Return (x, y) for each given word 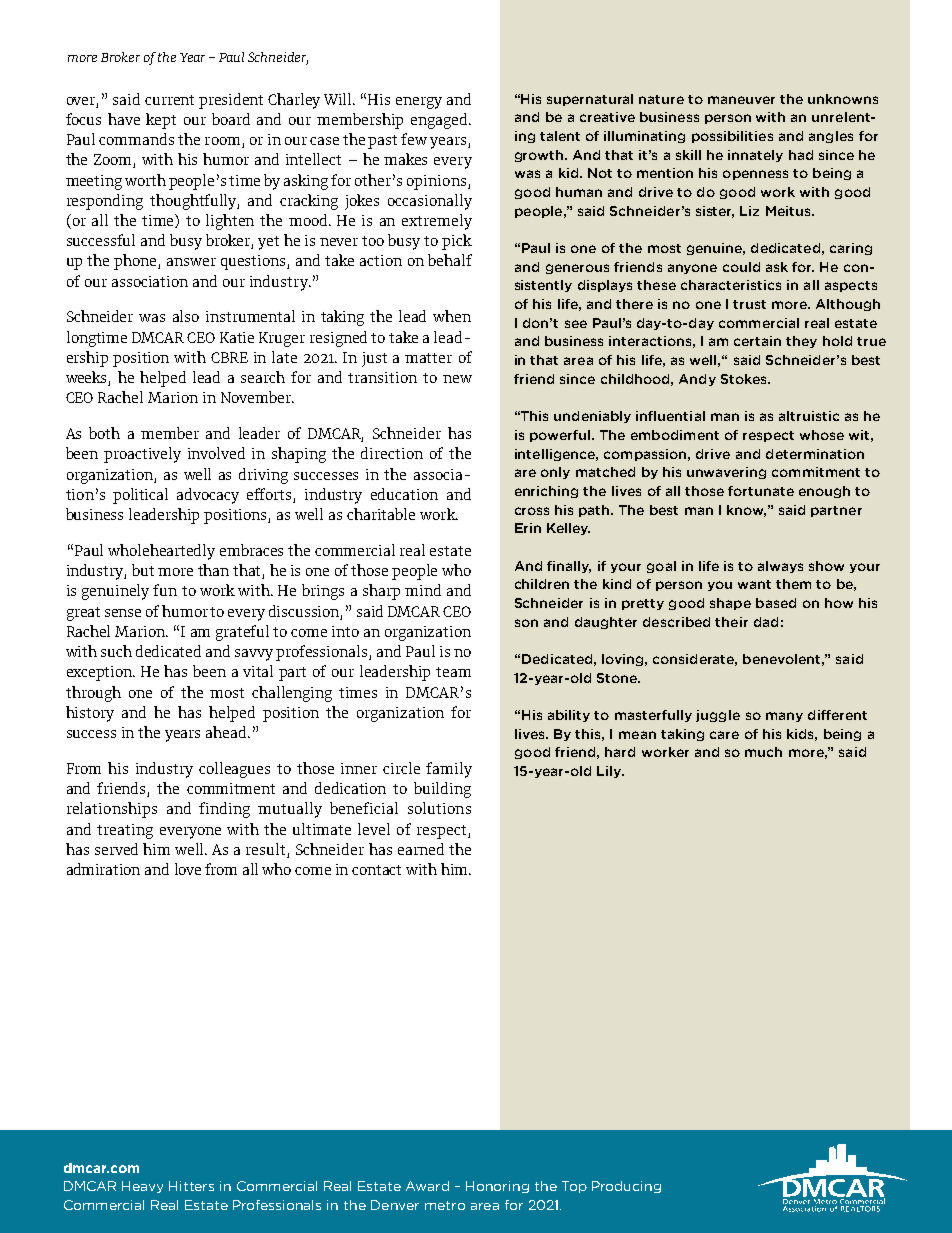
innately (755, 156)
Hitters (191, 1186)
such (116, 651)
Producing (626, 1187)
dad (766, 622)
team (453, 672)
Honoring (497, 1187)
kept (161, 121)
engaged (440, 121)
